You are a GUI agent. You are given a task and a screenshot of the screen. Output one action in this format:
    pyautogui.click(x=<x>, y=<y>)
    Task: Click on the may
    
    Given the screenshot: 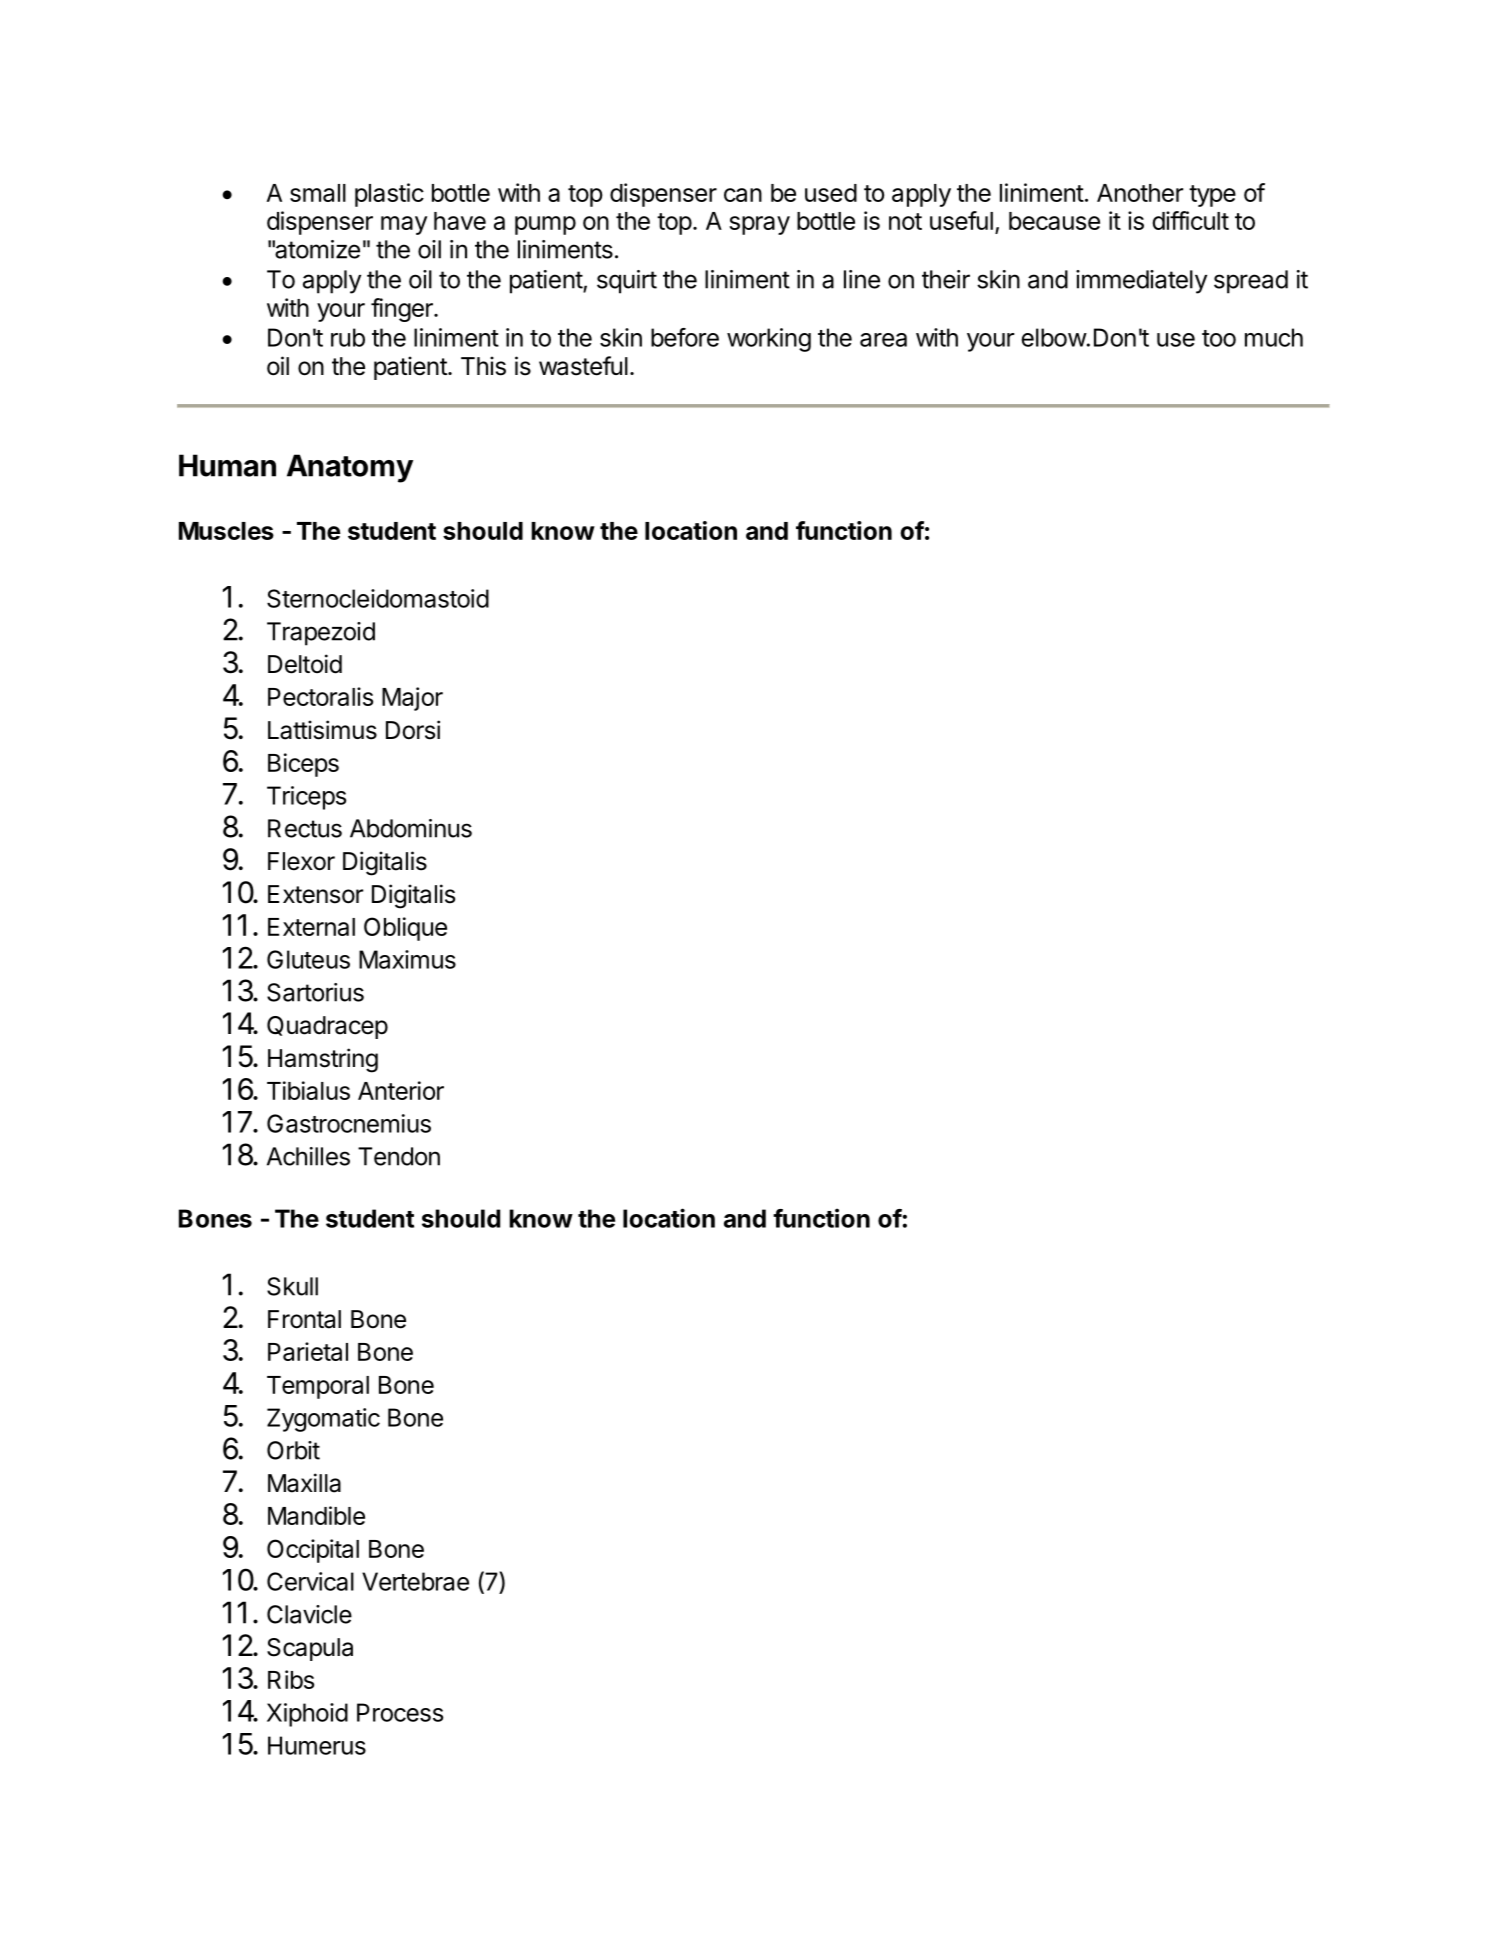 What is the action you would take?
    pyautogui.click(x=404, y=225)
